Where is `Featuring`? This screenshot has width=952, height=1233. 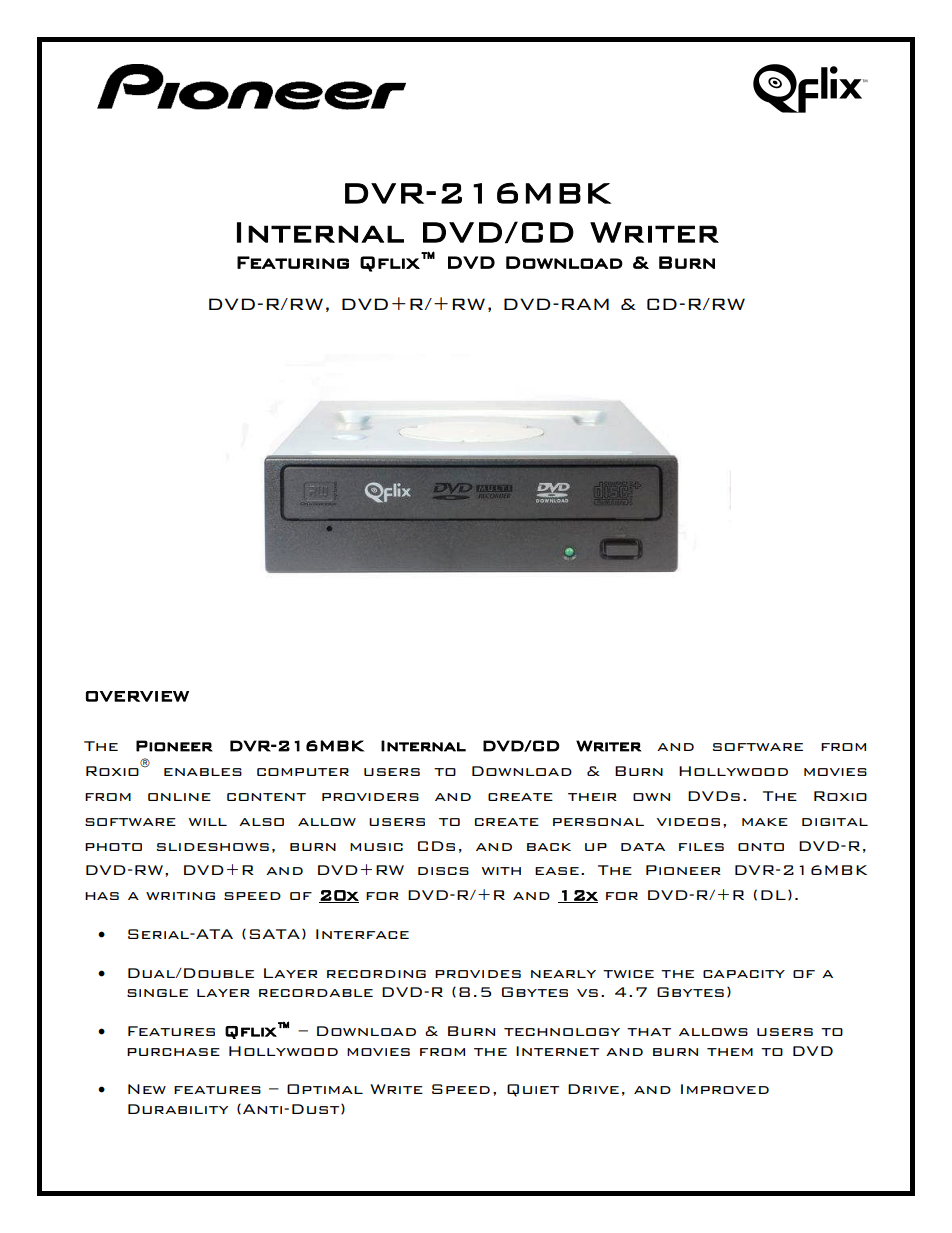 Featuring is located at coordinates (293, 262).
